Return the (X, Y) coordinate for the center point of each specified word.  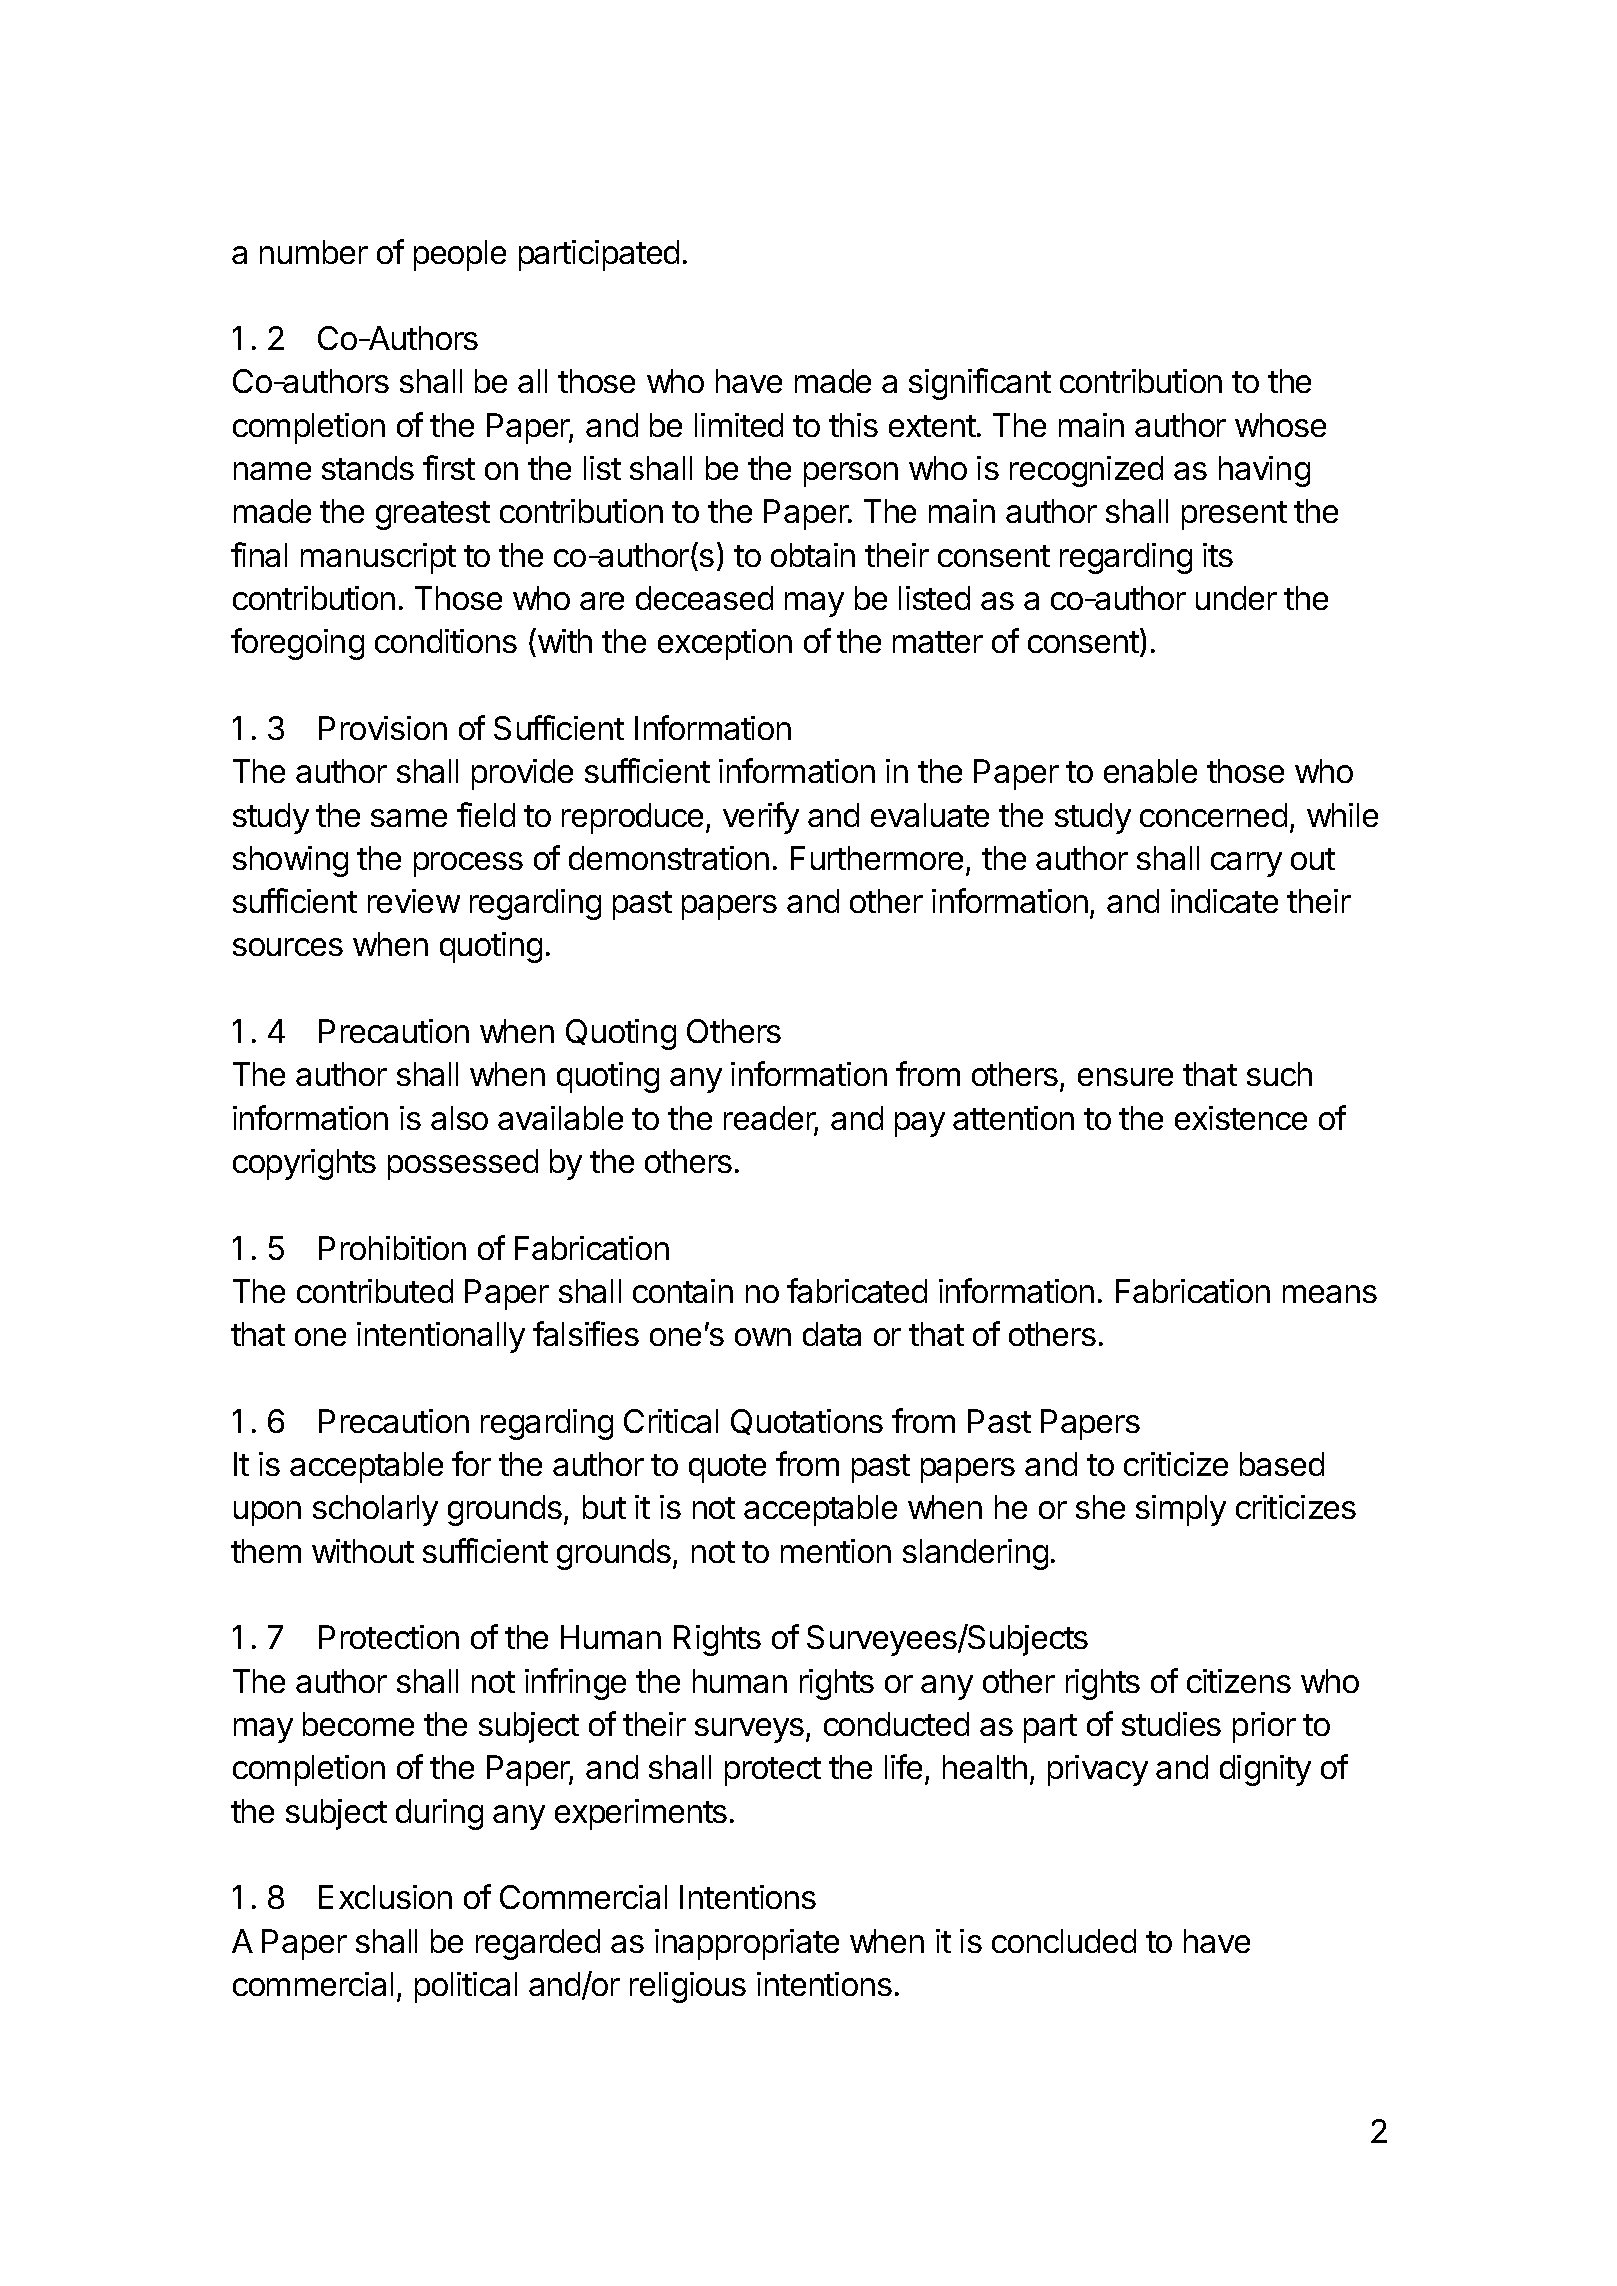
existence (1241, 1118)
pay (920, 1124)
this (853, 425)
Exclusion (385, 1897)
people (460, 255)
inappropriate (747, 1944)
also (459, 1118)
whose (1280, 425)
